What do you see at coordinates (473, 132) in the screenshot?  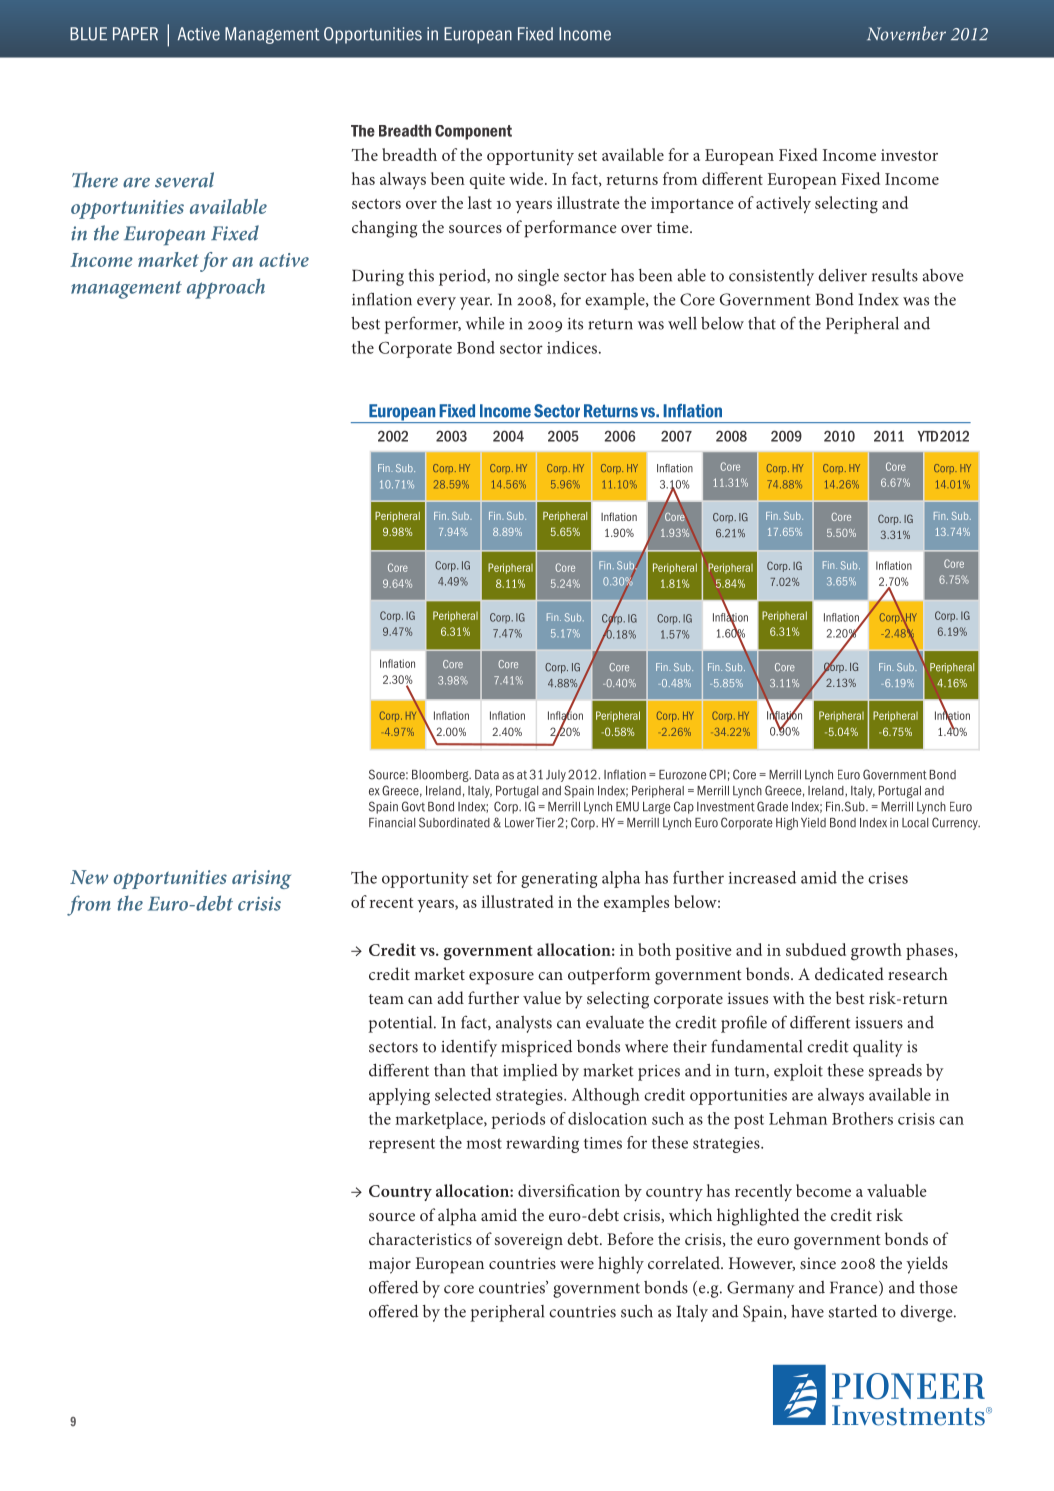 I see `Component` at bounding box center [473, 132].
